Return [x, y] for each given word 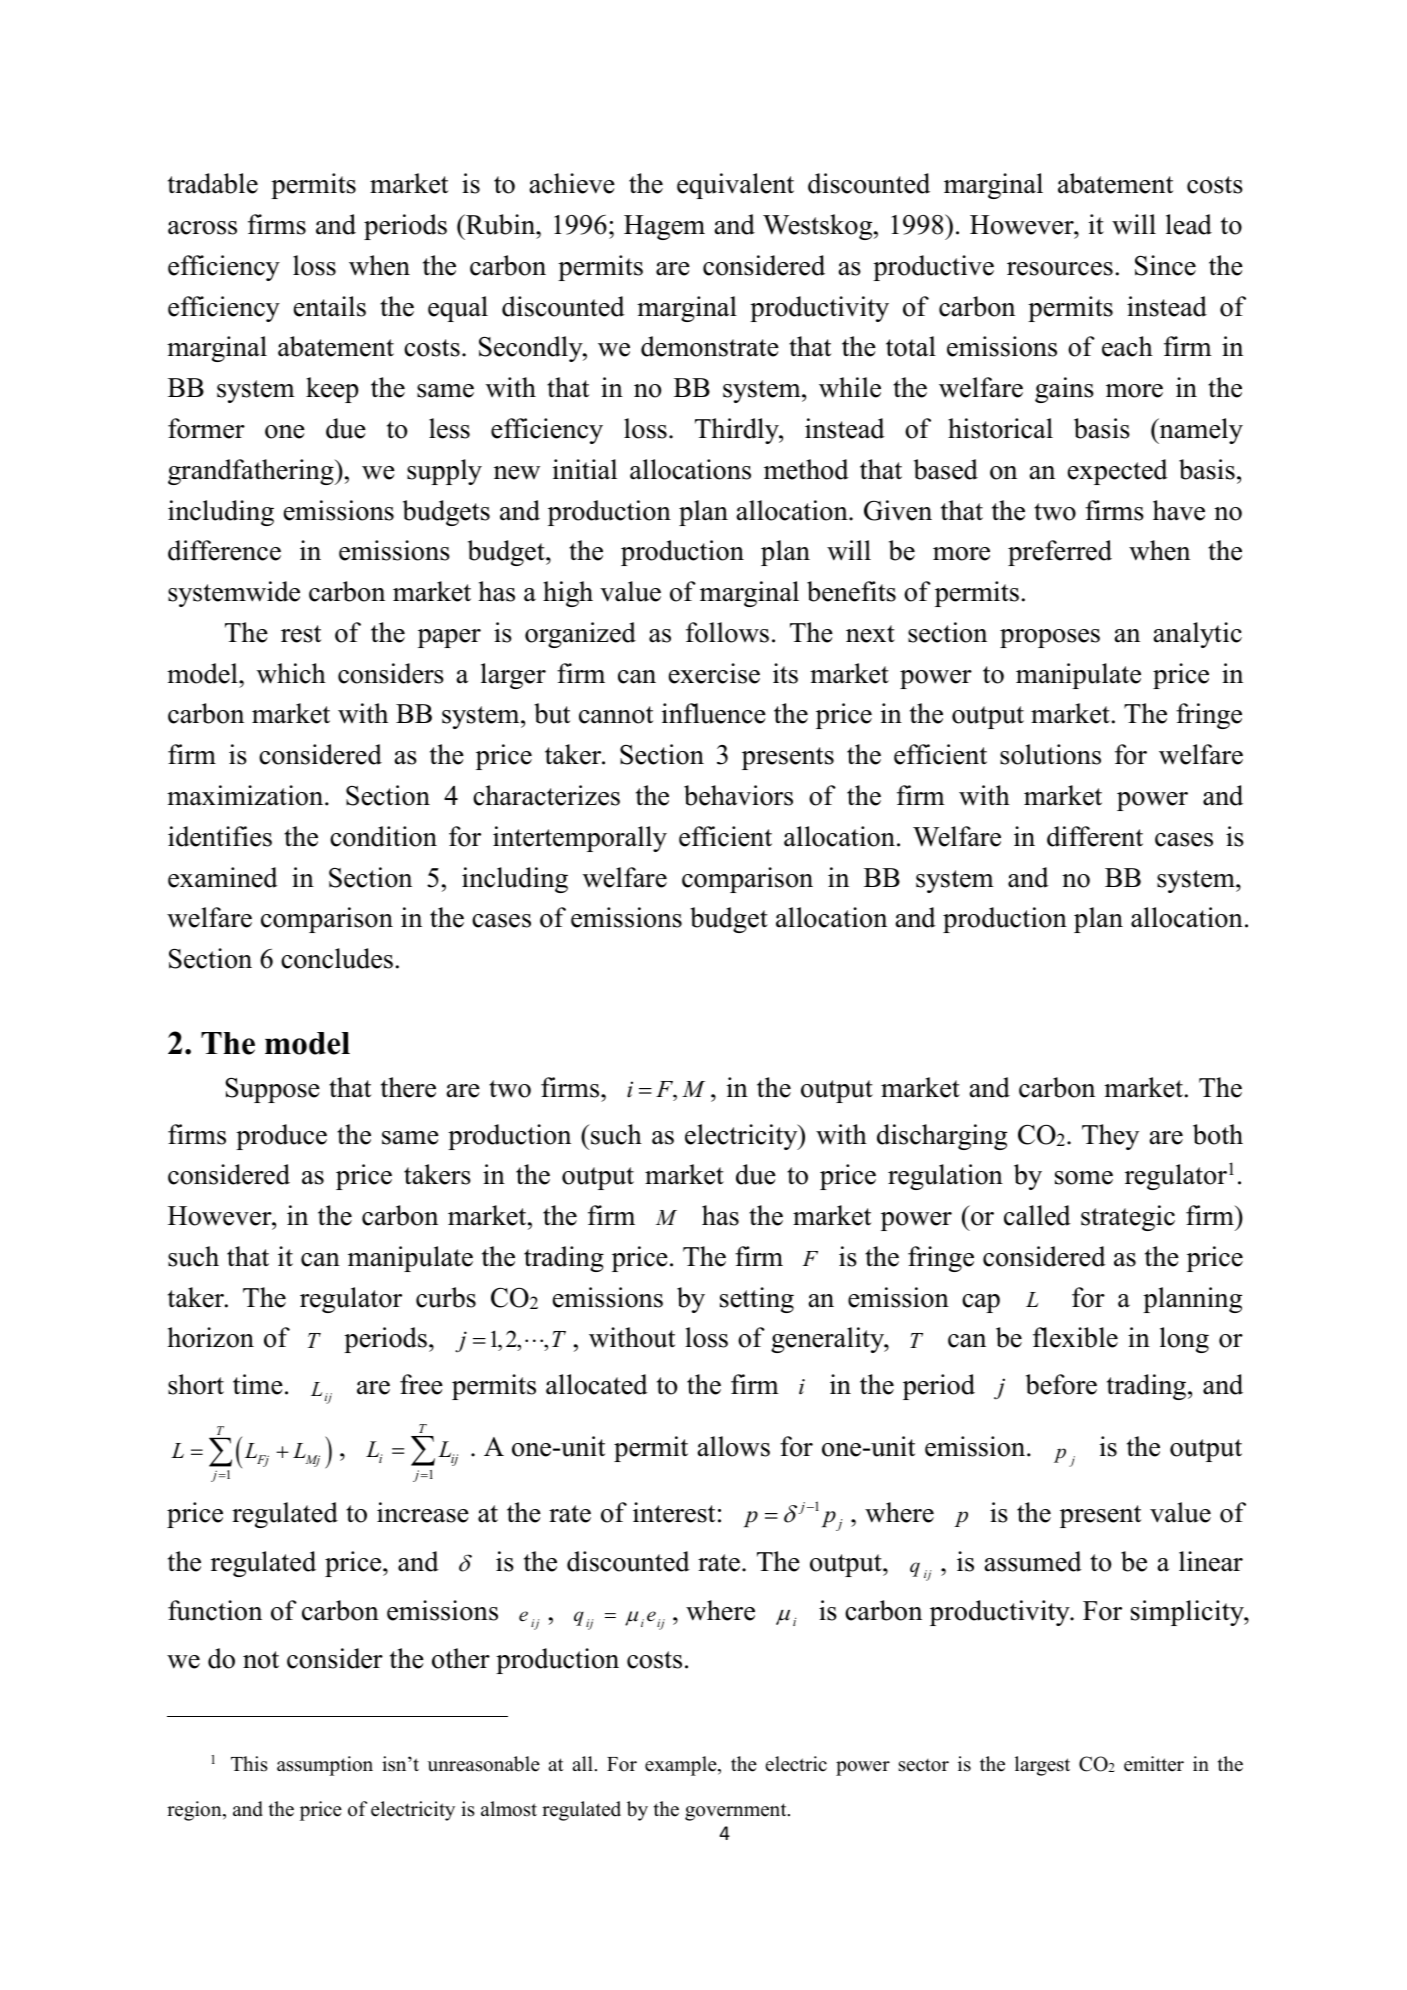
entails [330, 306]
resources [1060, 269]
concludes [337, 958]
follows [727, 632]
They [1110, 1137]
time [258, 1384]
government [737, 1812]
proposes [1050, 638]
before [1061, 1384]
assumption [325, 1766]
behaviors [738, 795]
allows [734, 1446]
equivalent [735, 186]
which [291, 673]
